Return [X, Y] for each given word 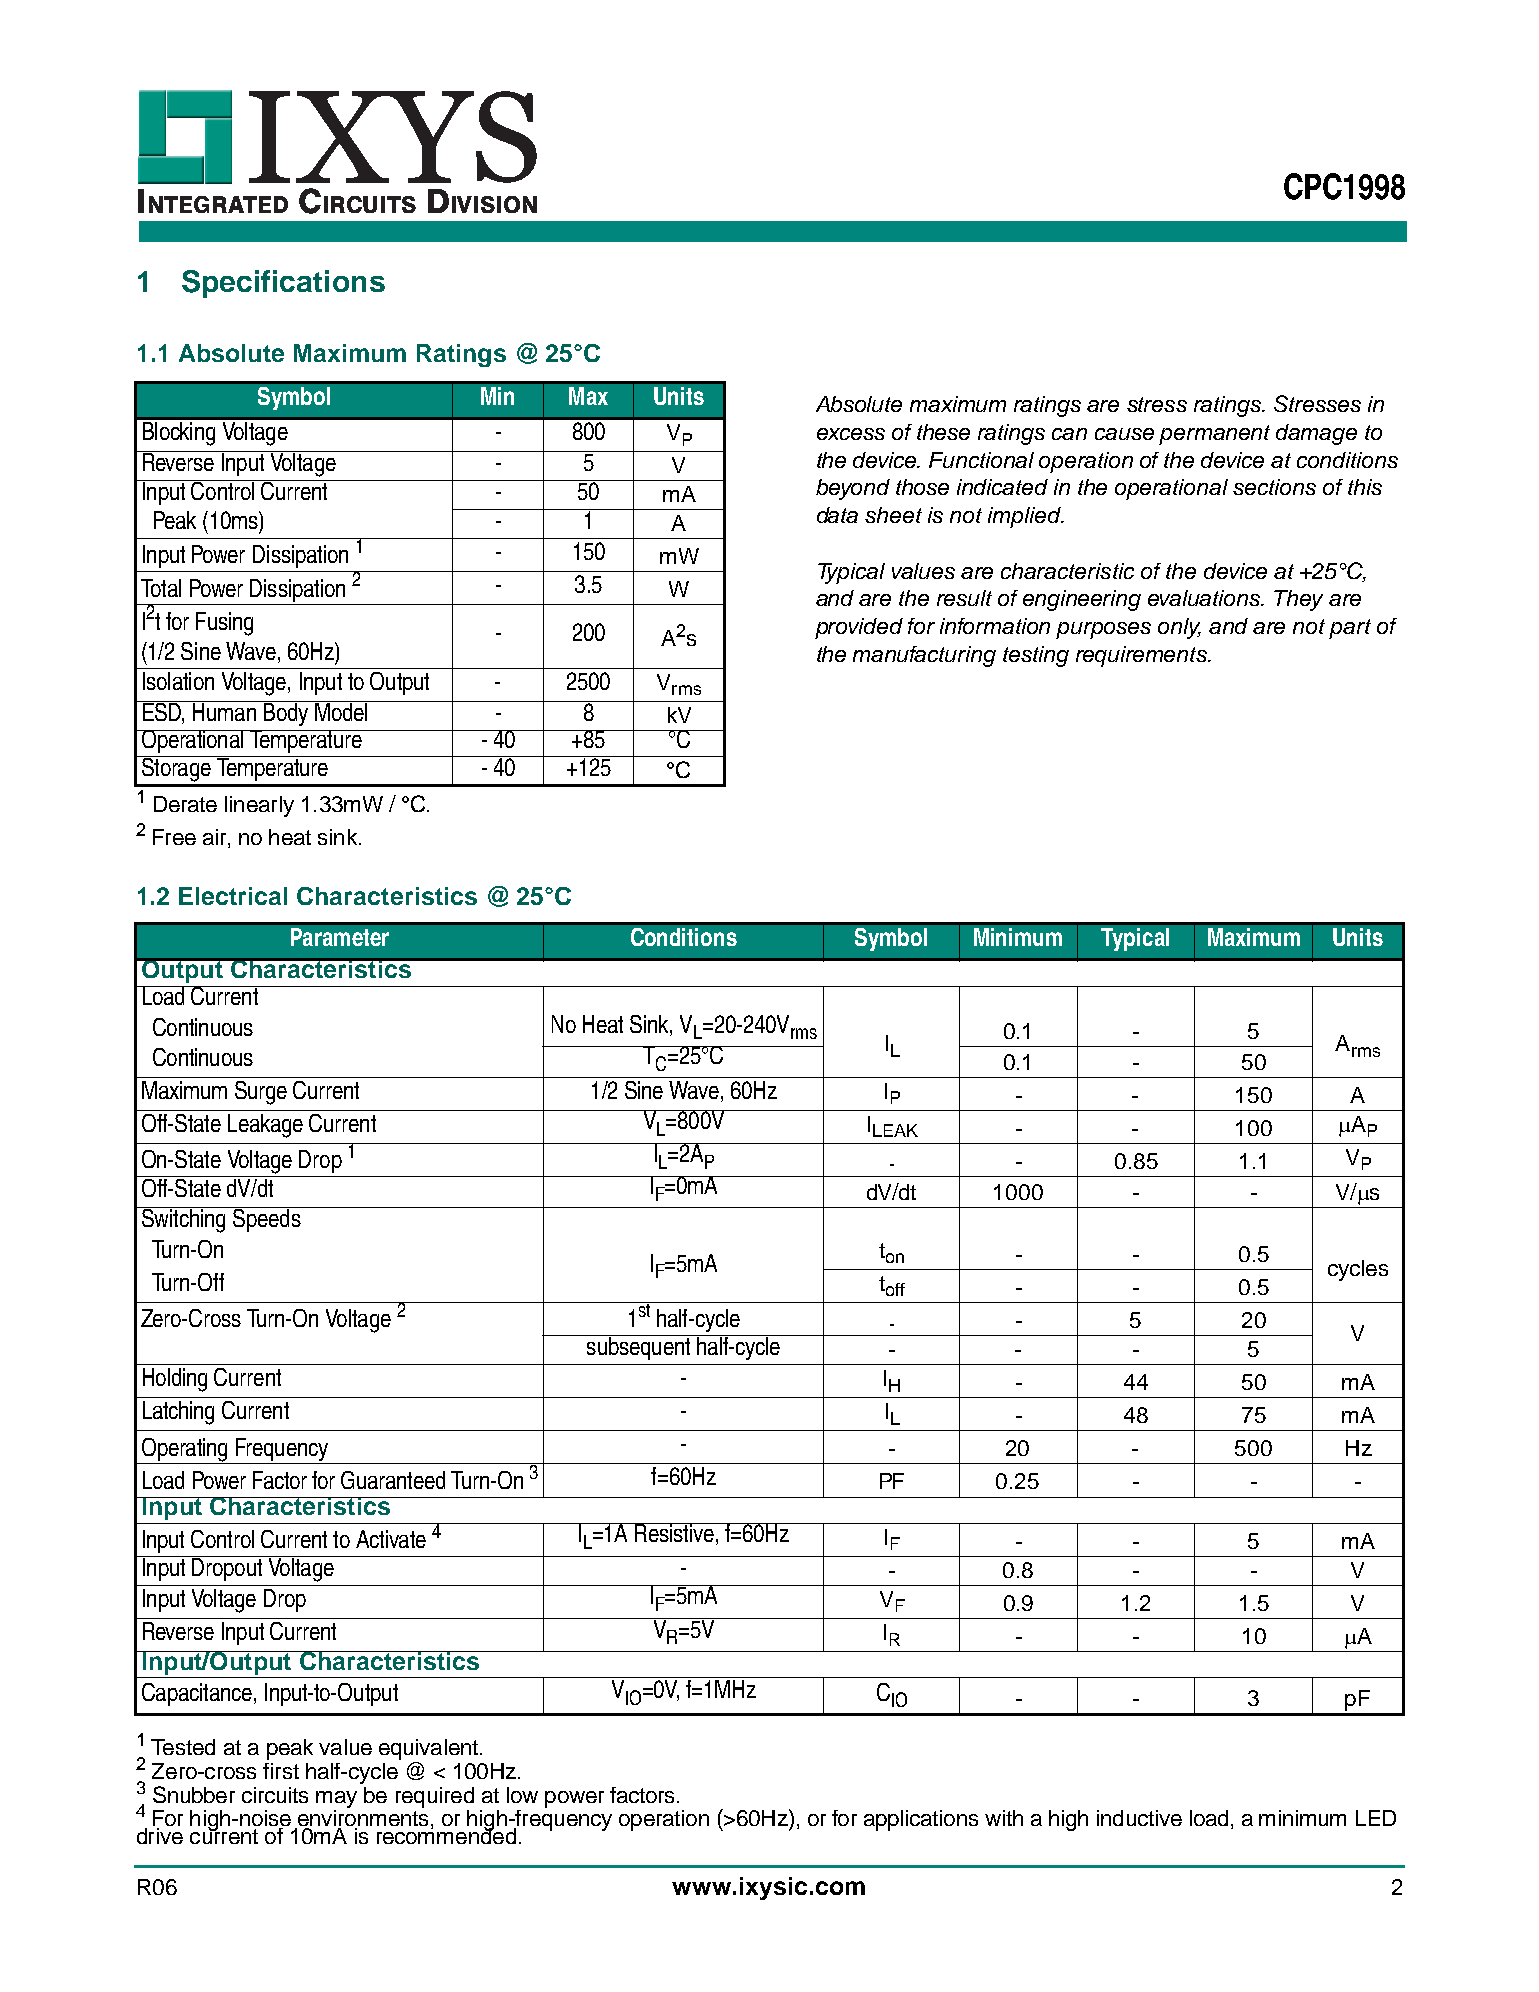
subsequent [639, 1347]
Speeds [267, 1219]
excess [851, 434]
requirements [1142, 656]
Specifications [283, 284]
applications [921, 1820]
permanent [1214, 435]
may [336, 1799]
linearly [259, 806]
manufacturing [924, 656]
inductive [1139, 1818]
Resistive [674, 1532]
